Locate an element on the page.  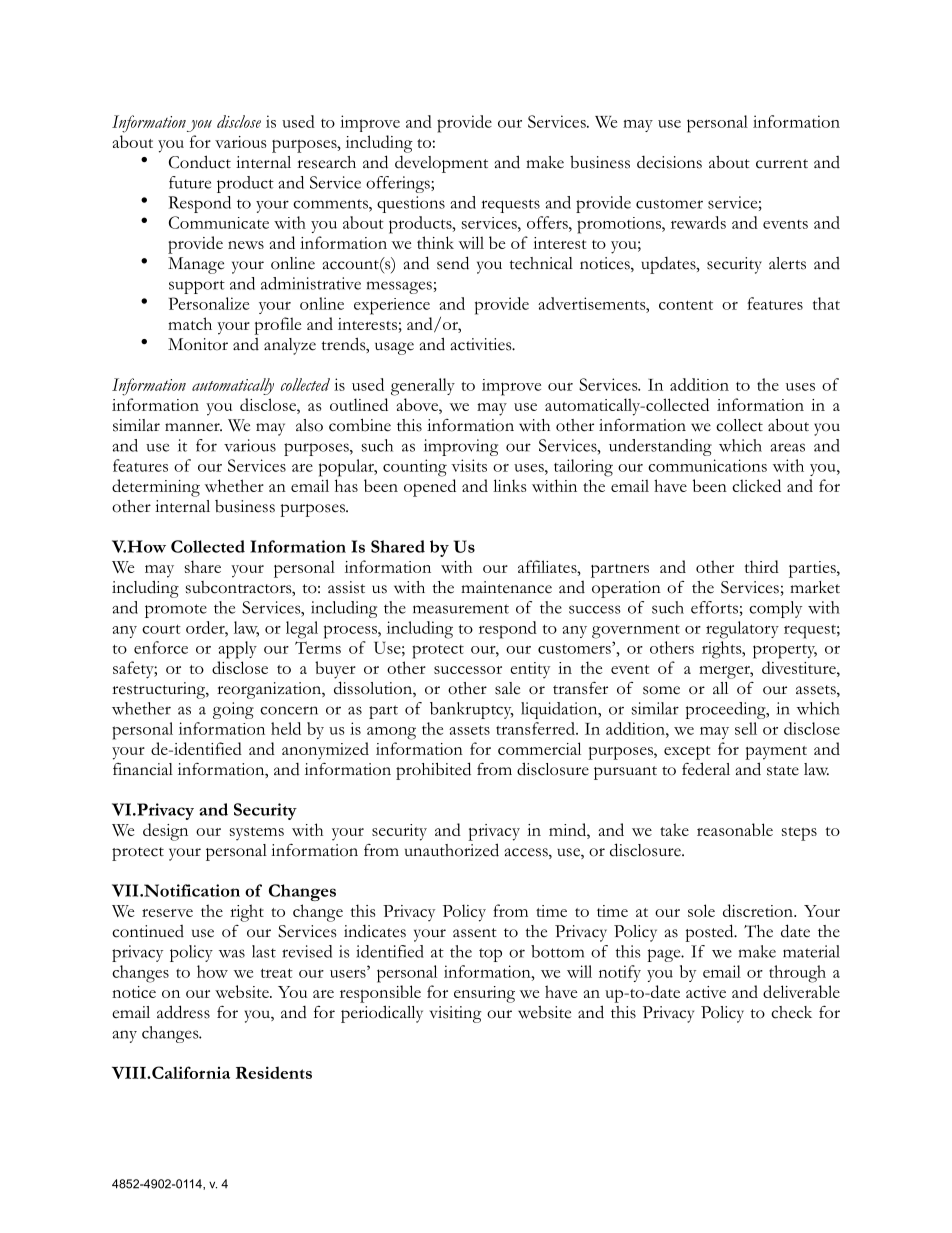
development is located at coordinates (441, 164).
